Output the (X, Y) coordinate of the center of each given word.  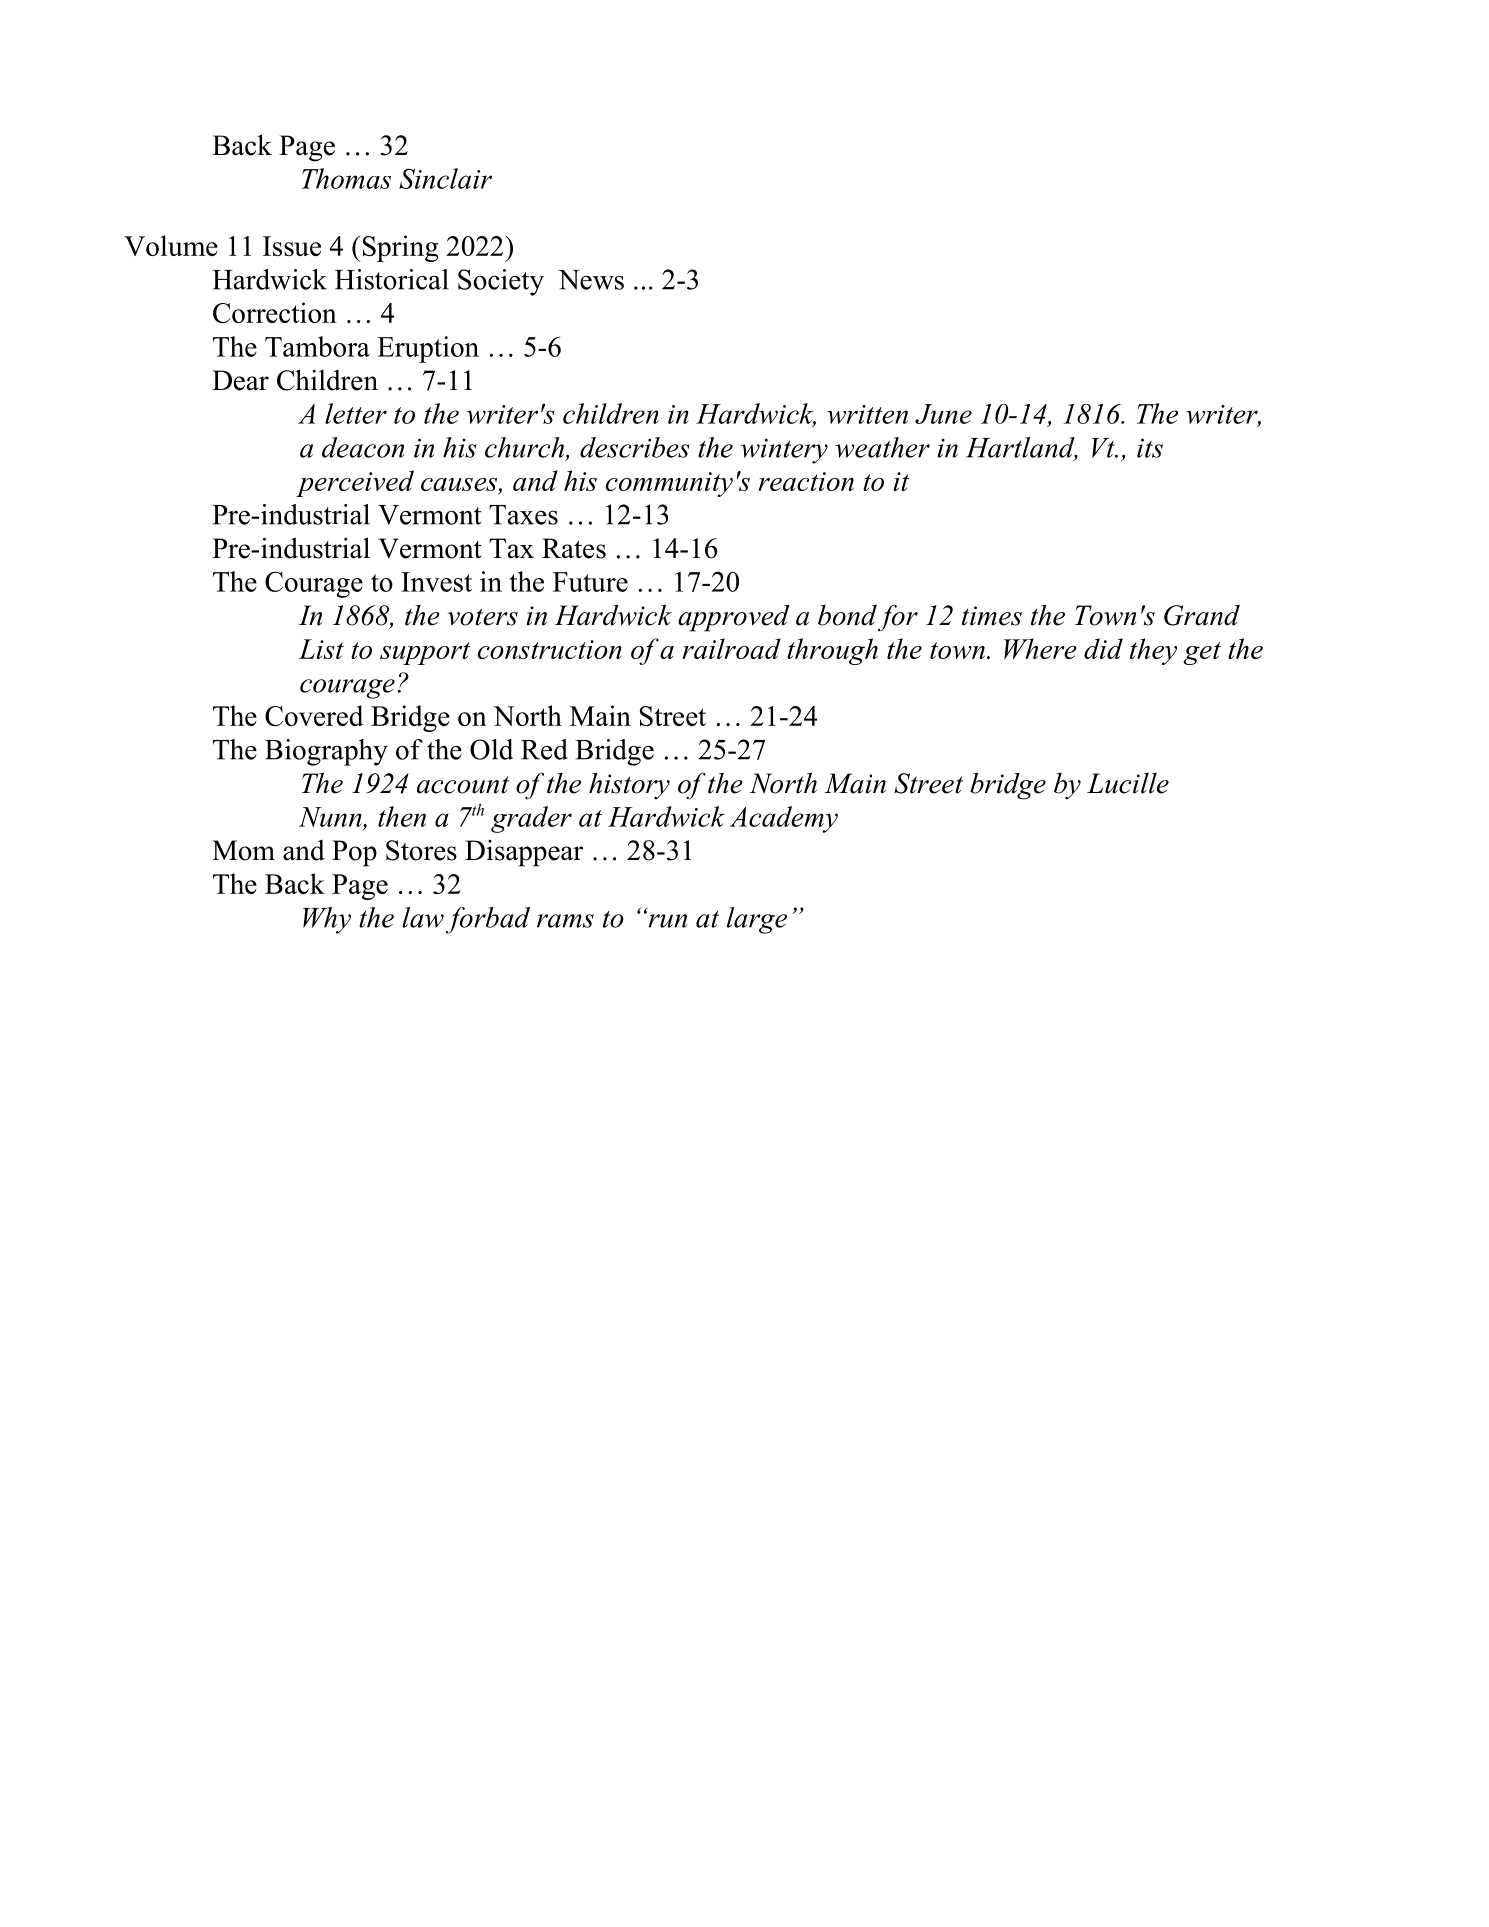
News (591, 280)
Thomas (346, 178)
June (943, 414)
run (666, 920)
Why (327, 920)
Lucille (1128, 783)
